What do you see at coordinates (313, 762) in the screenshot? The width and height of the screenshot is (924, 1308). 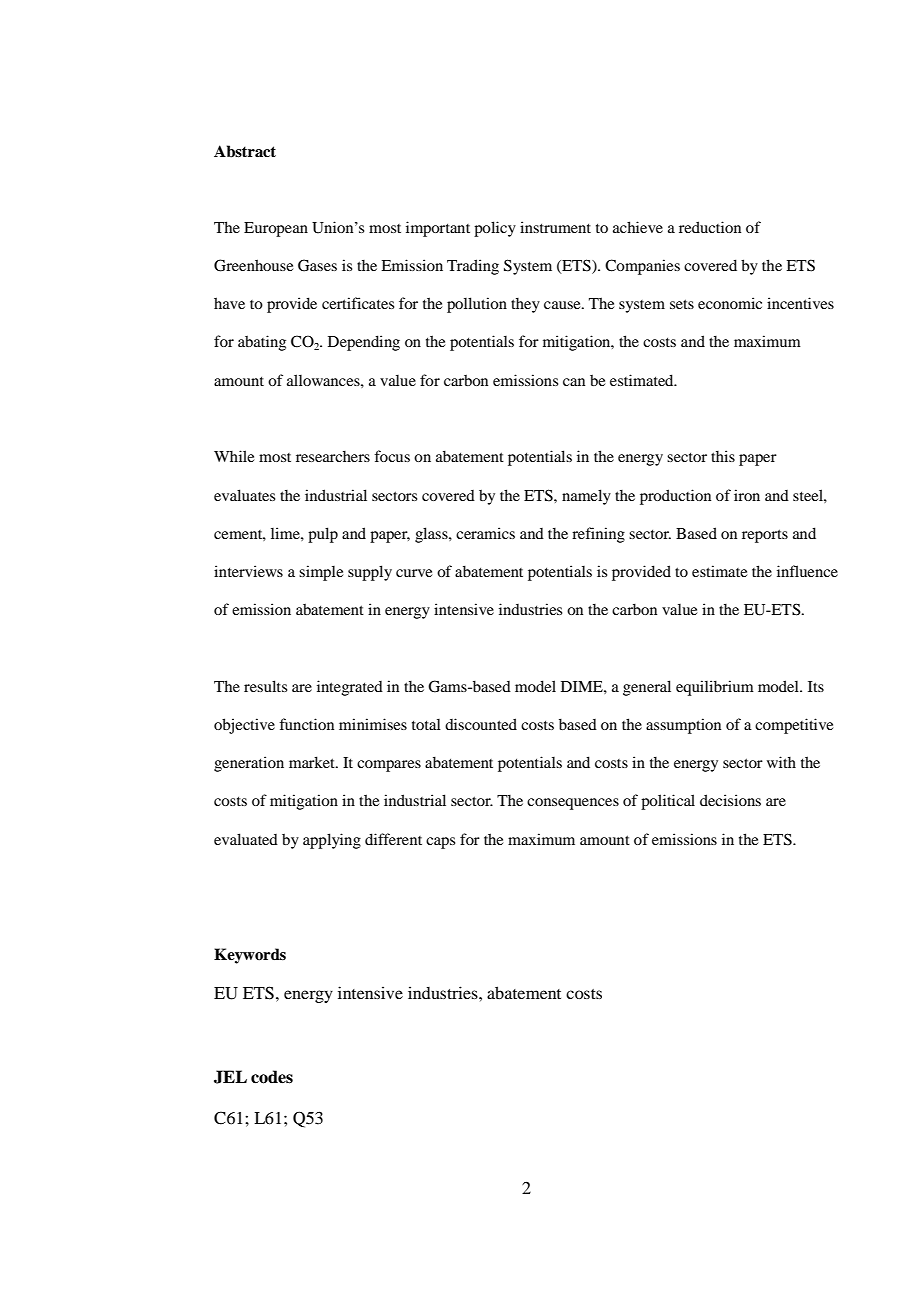 I see `market` at bounding box center [313, 762].
